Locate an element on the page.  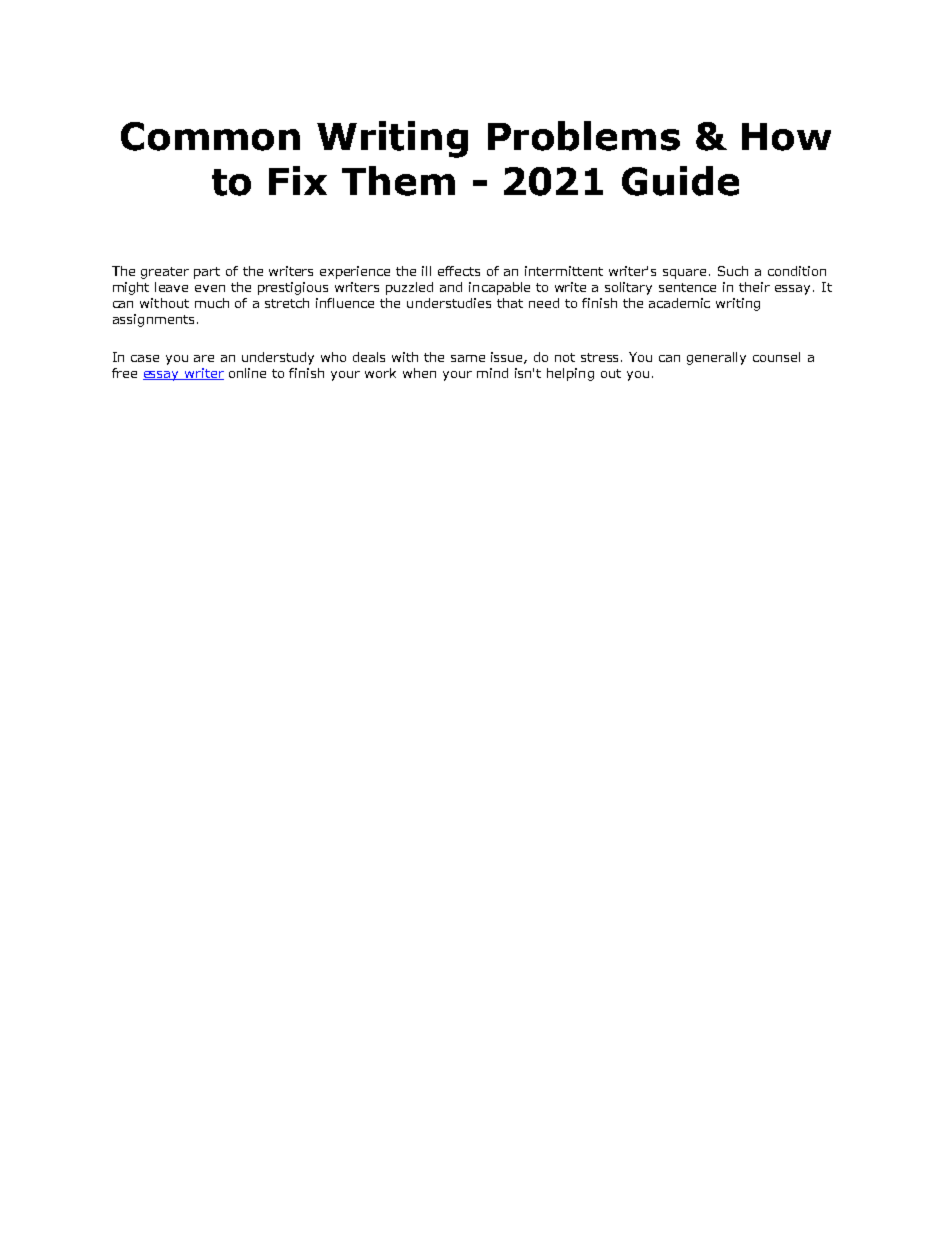
Fix is located at coordinates (298, 180).
